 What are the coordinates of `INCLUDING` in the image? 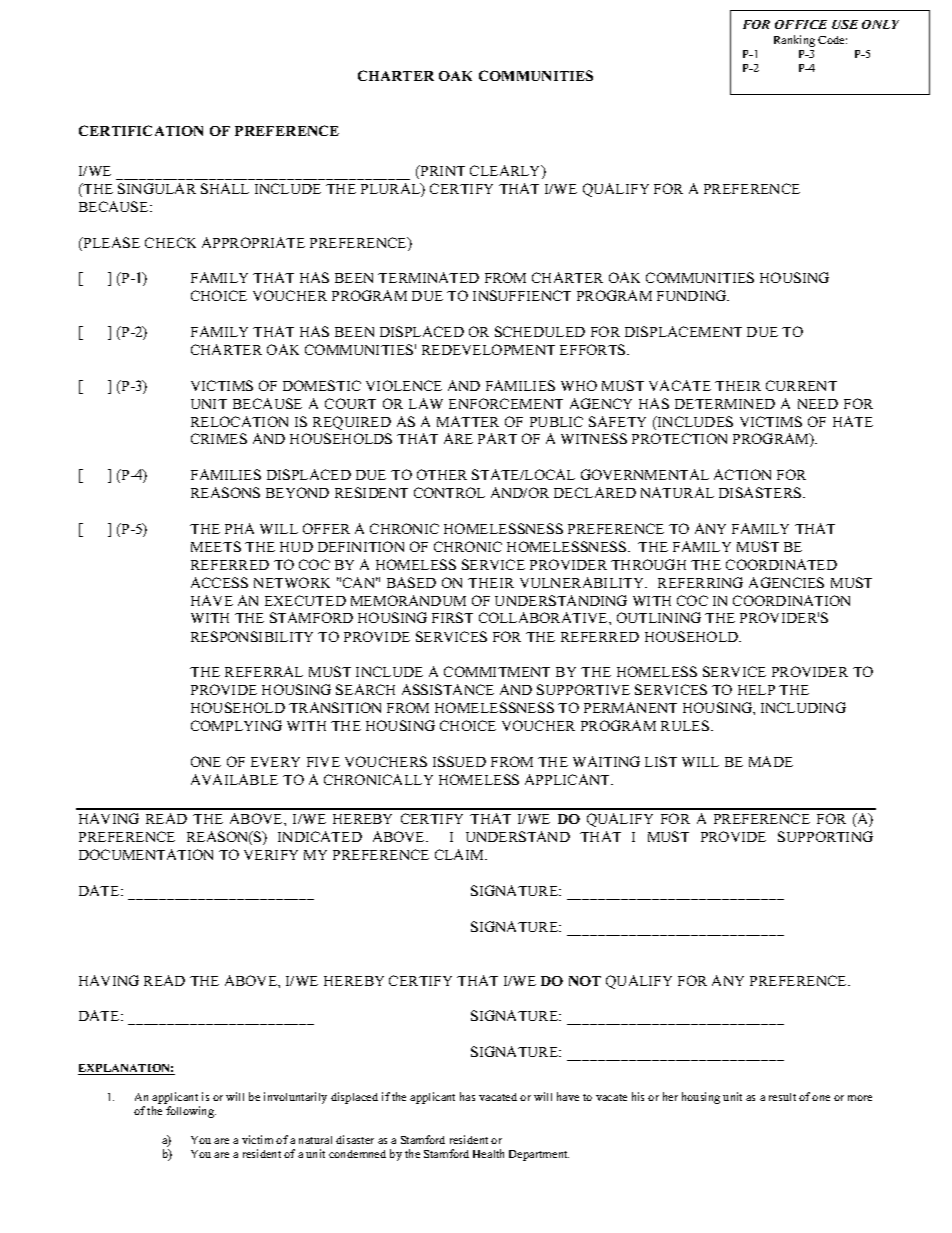 It's located at (803, 707).
